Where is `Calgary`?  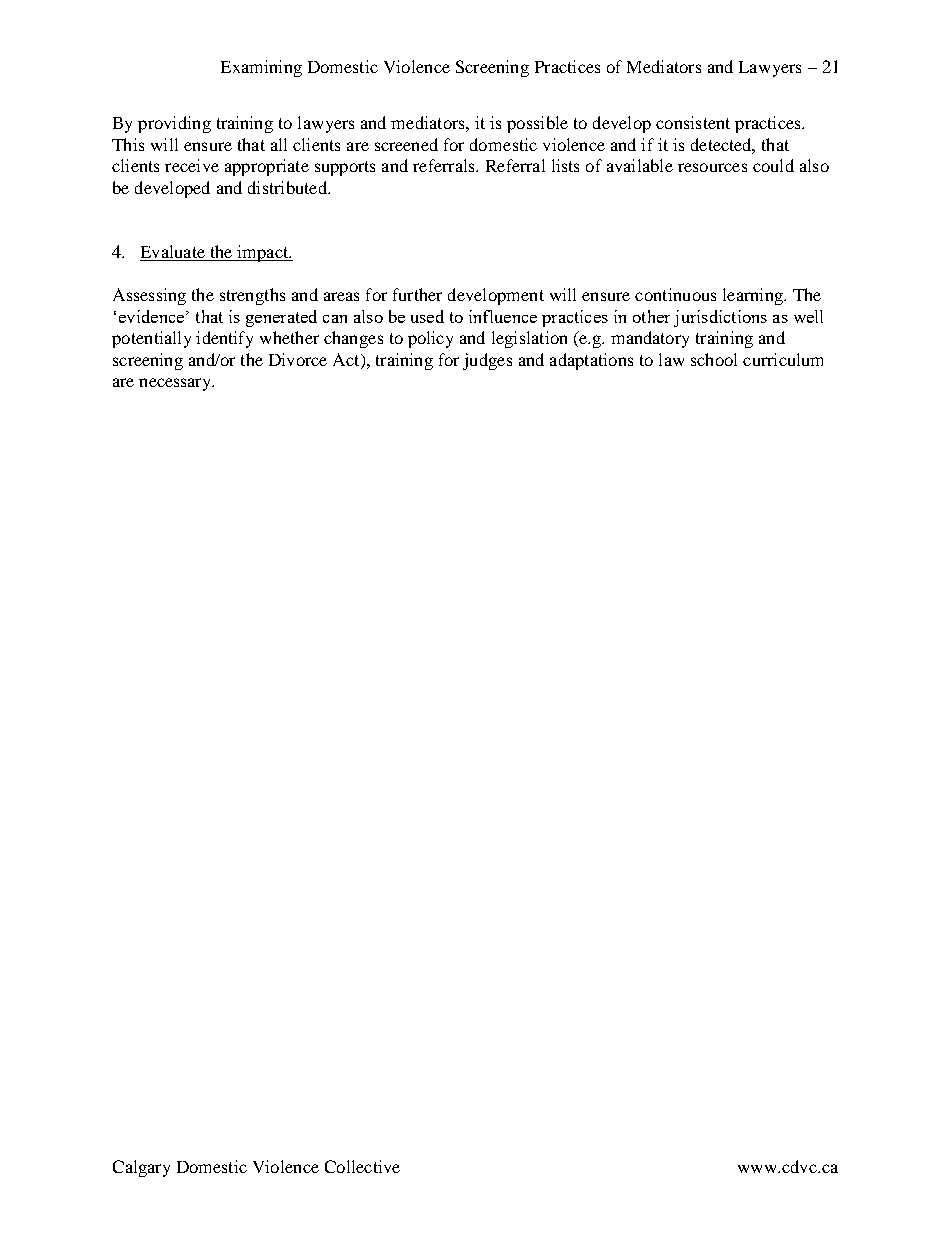
Calgary is located at coordinates (141, 1168).
